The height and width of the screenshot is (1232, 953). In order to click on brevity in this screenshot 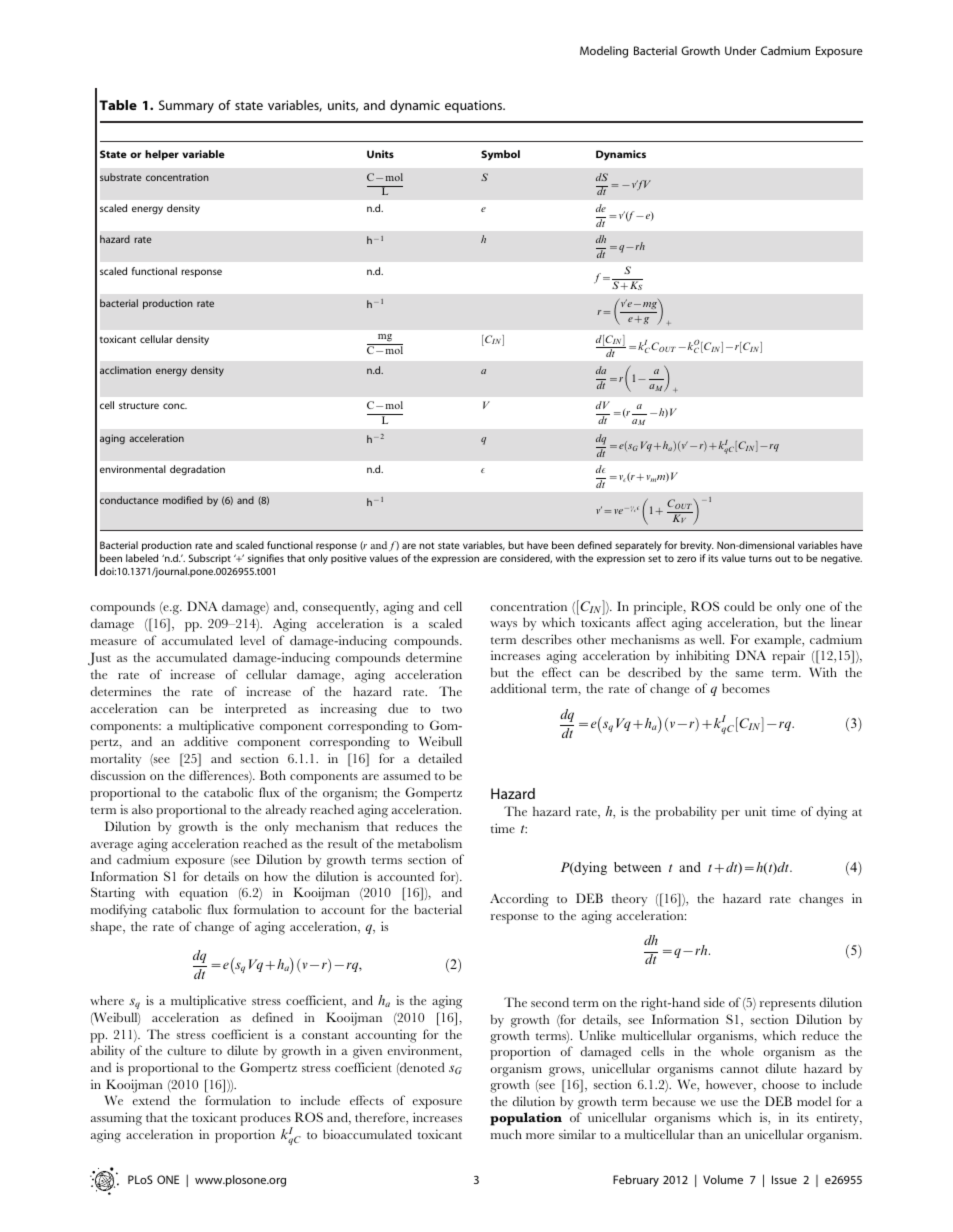, I will do `click(697, 546)`.
